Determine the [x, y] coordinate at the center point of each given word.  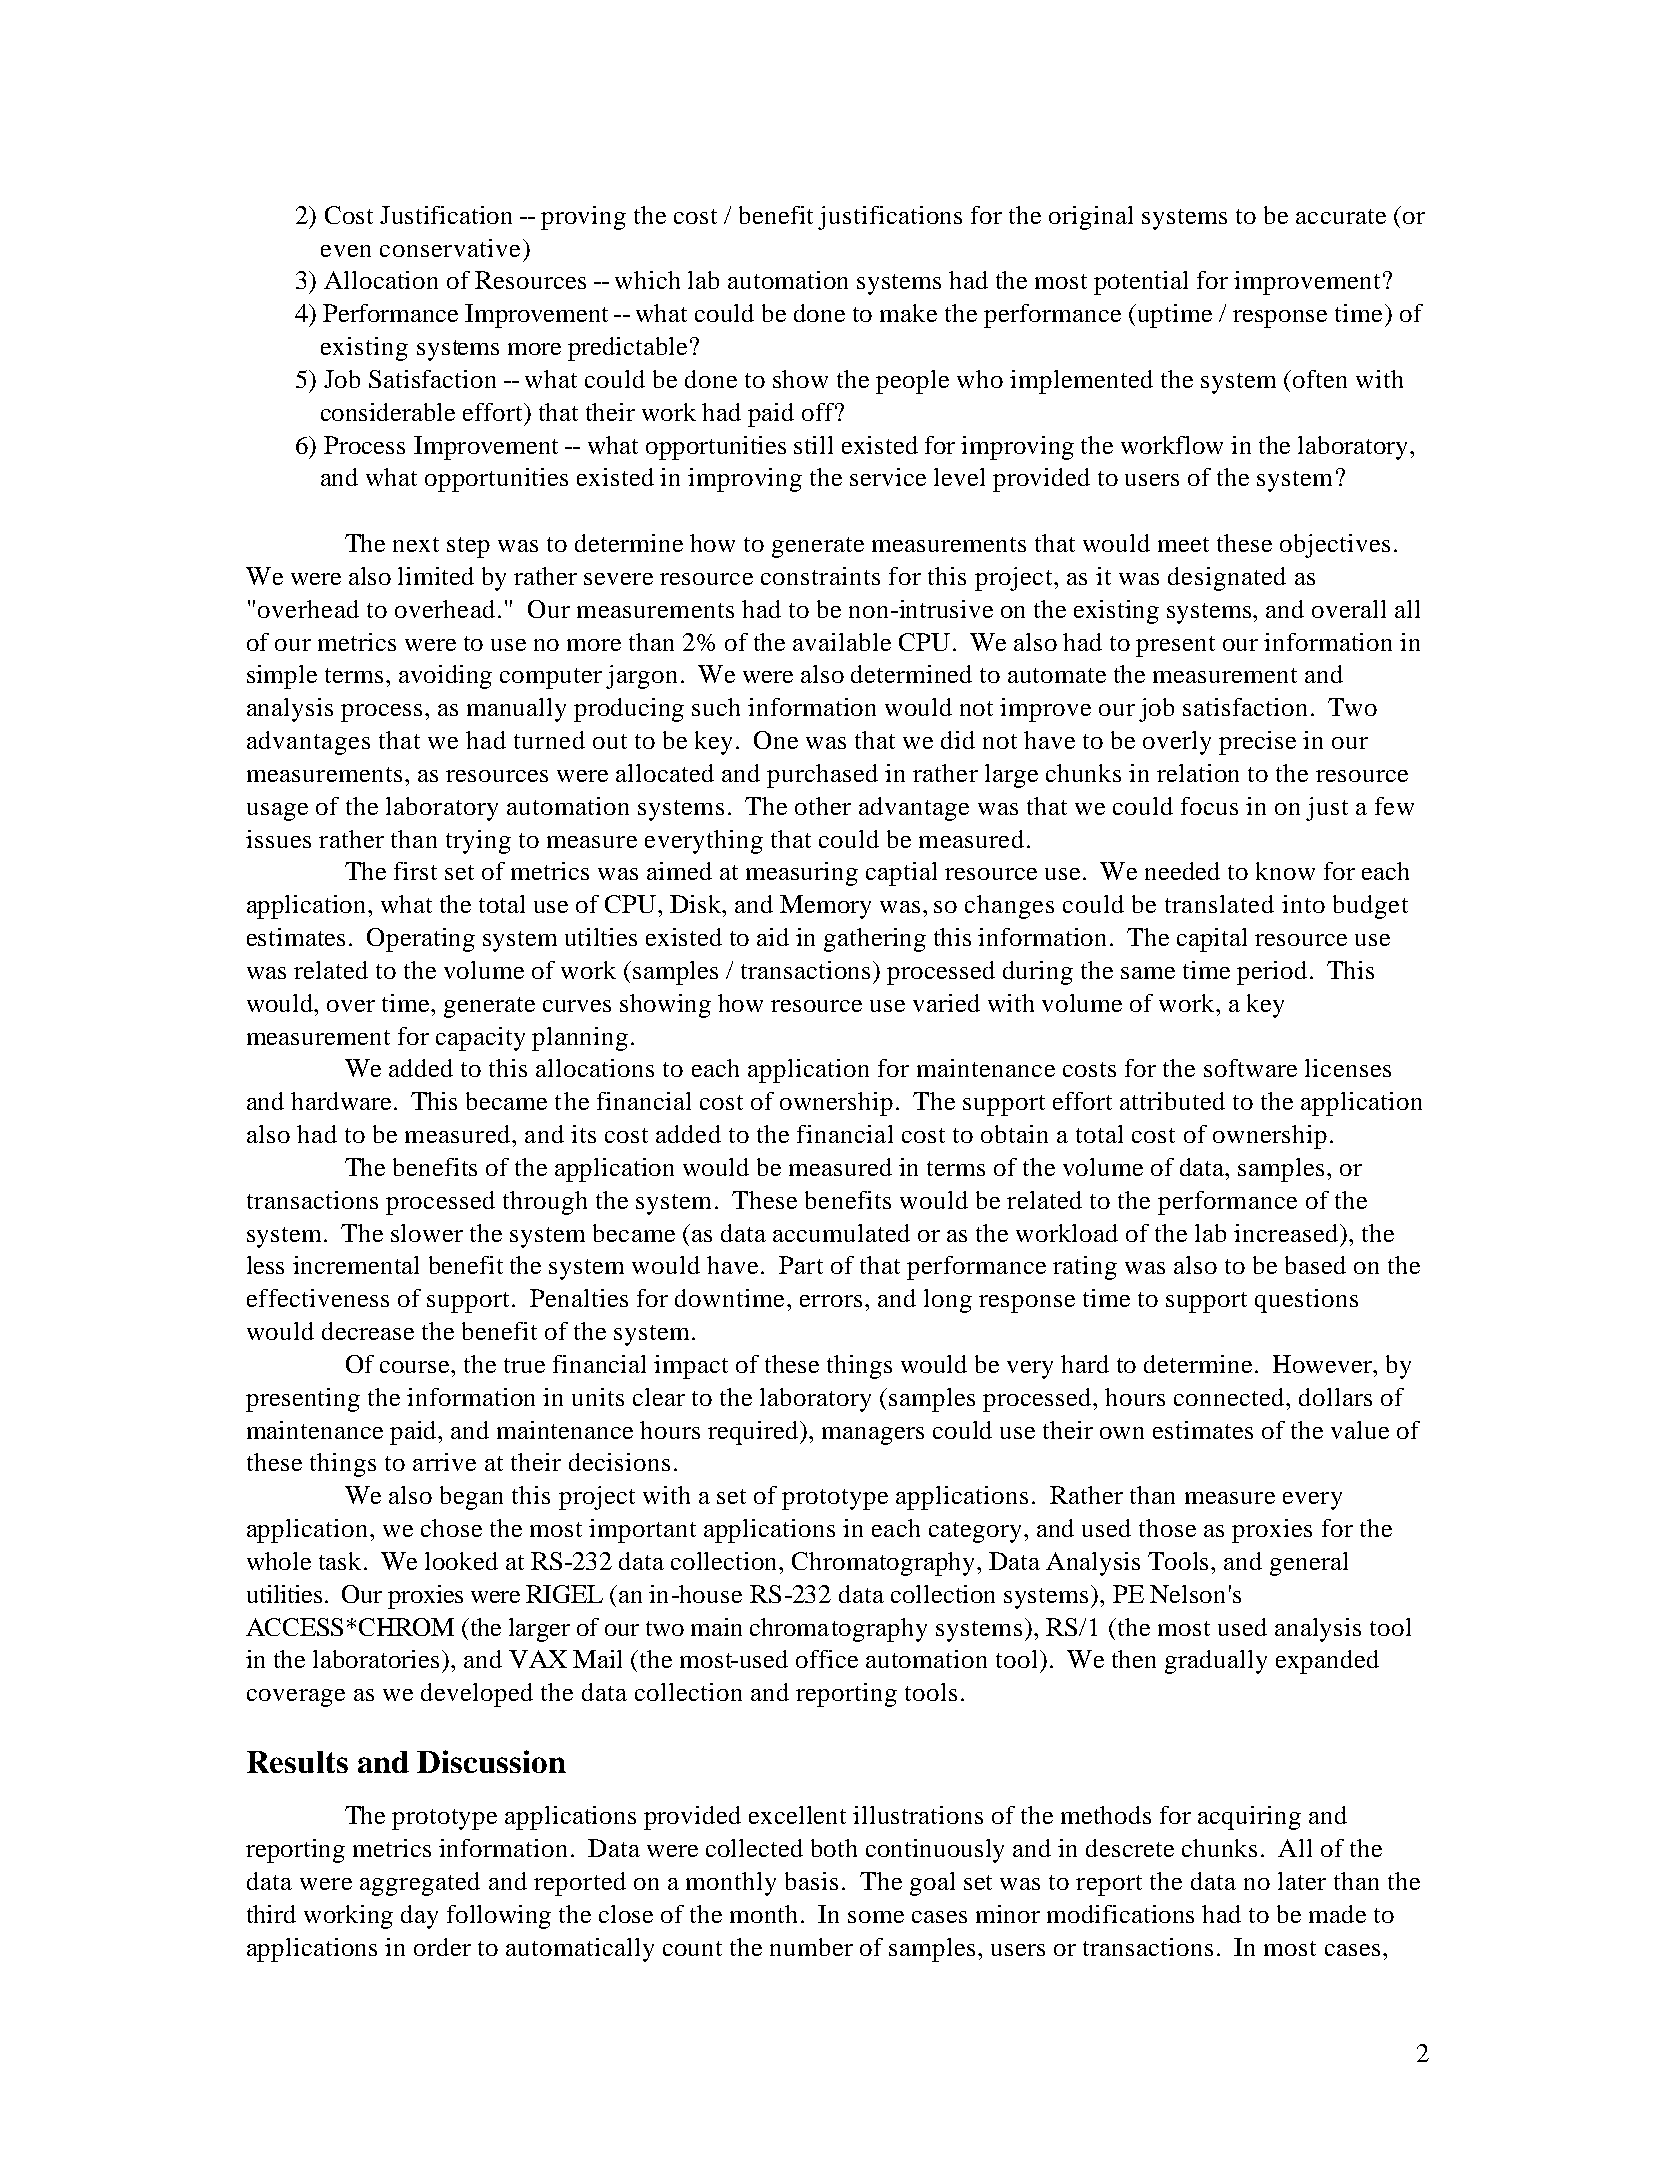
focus [1209, 806]
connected [1230, 1397]
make [908, 313]
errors [831, 1301]
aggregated [420, 1884]
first [415, 871]
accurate [1341, 216]
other [823, 806]
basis [811, 1881]
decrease [368, 1331]
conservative [450, 248]
